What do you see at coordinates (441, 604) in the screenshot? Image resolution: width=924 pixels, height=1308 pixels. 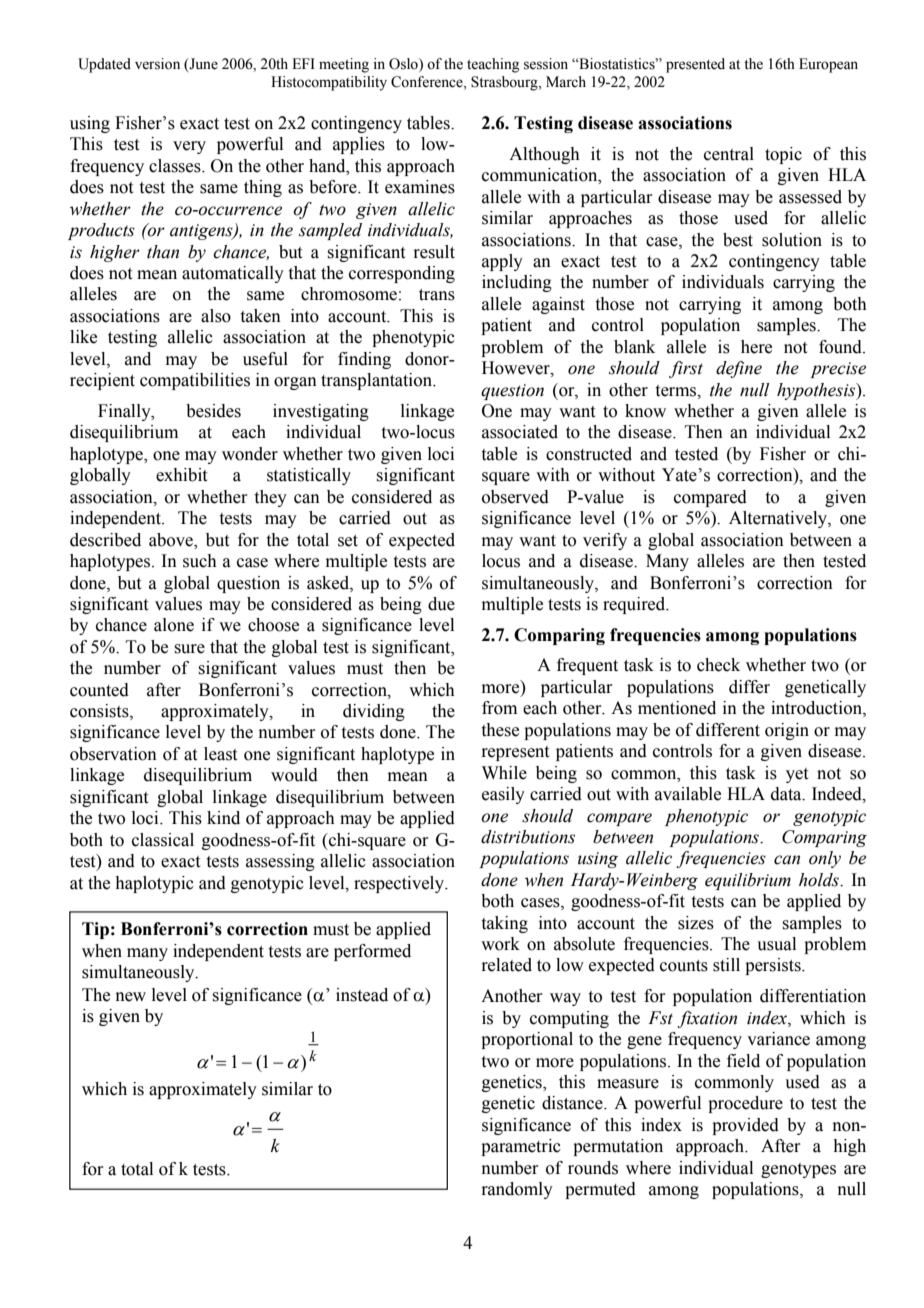 I see `due` at bounding box center [441, 604].
